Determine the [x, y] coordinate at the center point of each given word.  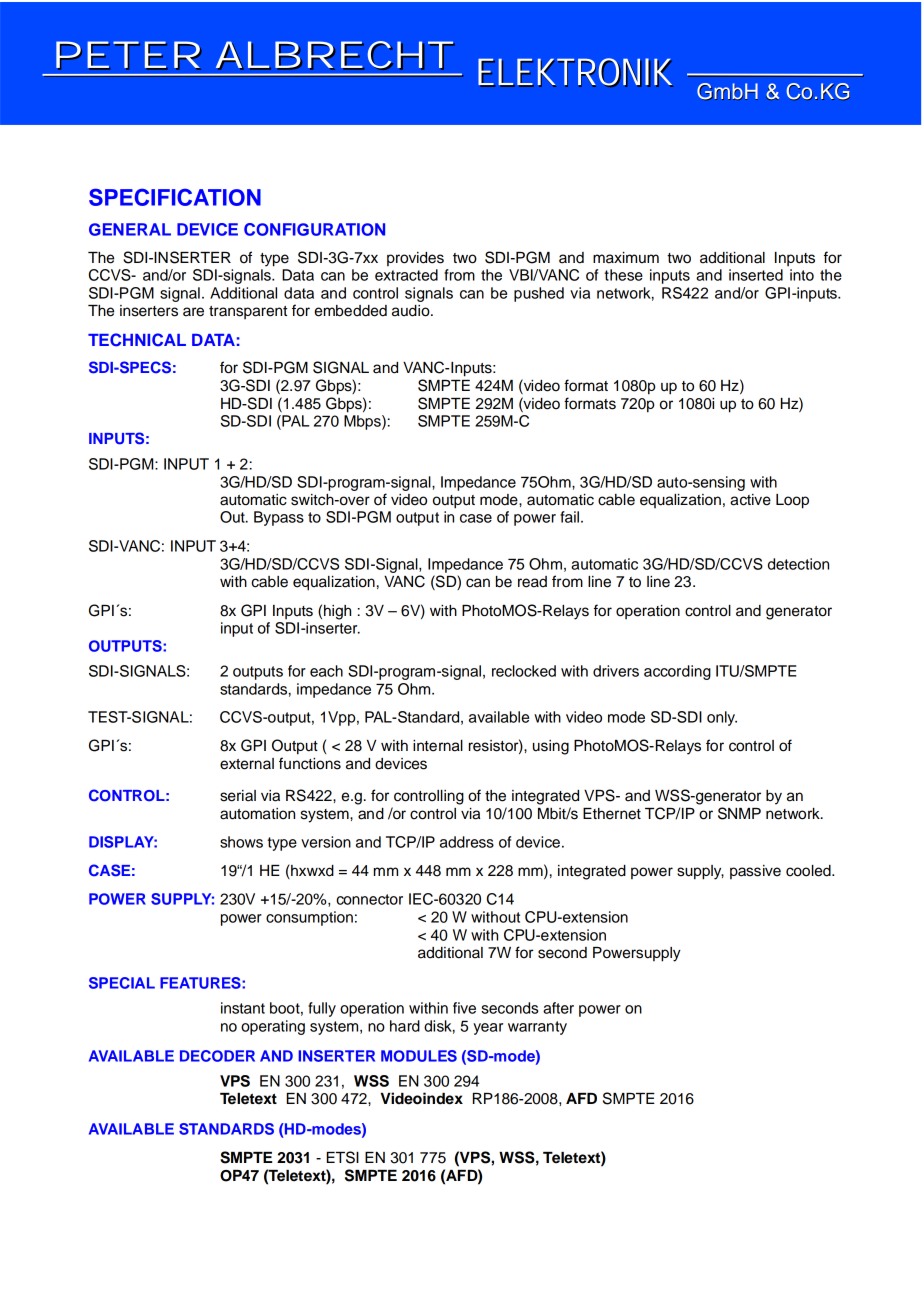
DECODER [217, 1056]
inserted [756, 275]
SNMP [739, 813]
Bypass [279, 518]
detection [798, 564]
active [750, 500]
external [247, 764]
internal [438, 746]
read [532, 582]
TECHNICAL [137, 340]
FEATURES [201, 983]
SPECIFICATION [175, 197]
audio [412, 311]
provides [415, 259]
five [464, 1008]
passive [755, 872]
